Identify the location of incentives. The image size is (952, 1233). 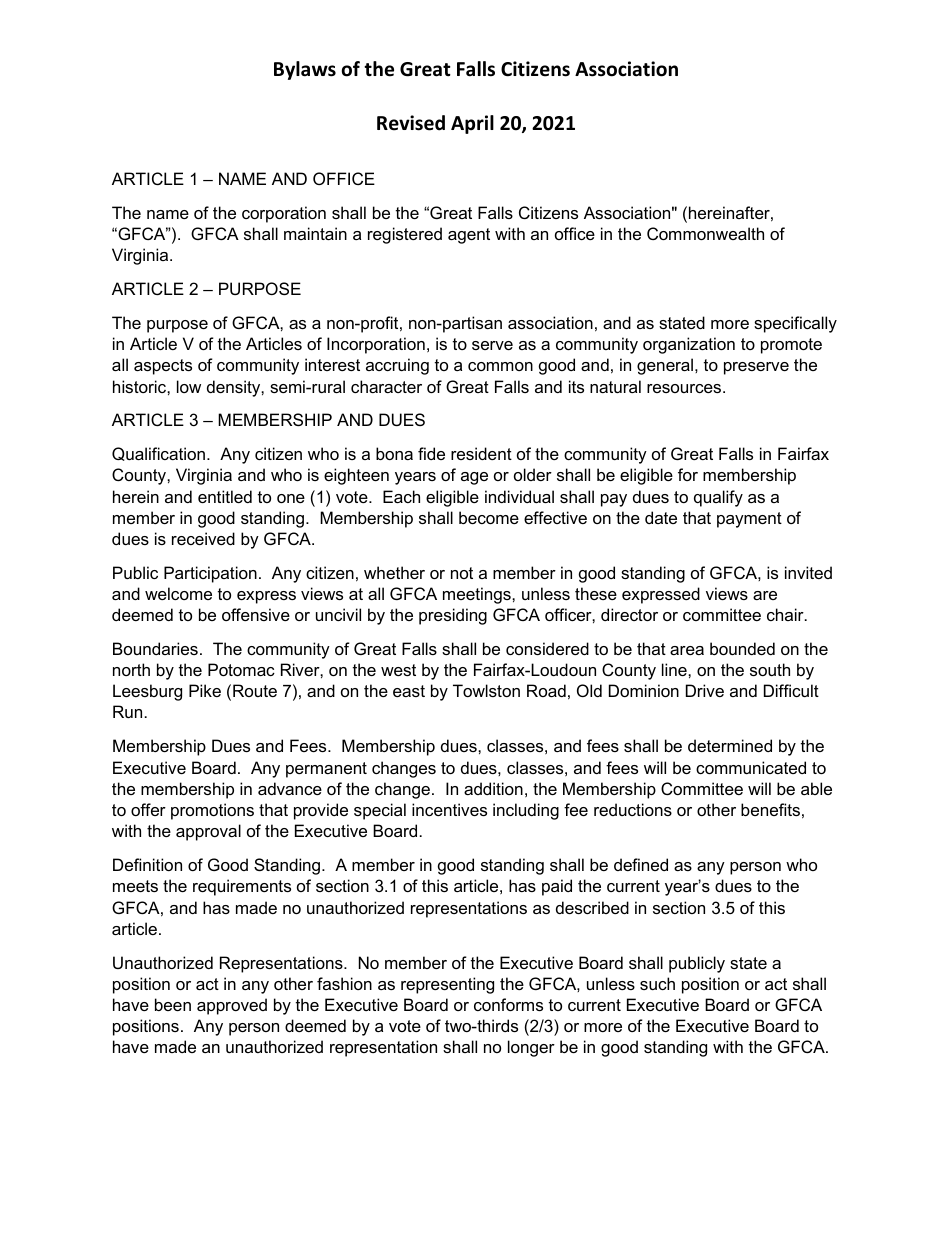
(449, 809).
